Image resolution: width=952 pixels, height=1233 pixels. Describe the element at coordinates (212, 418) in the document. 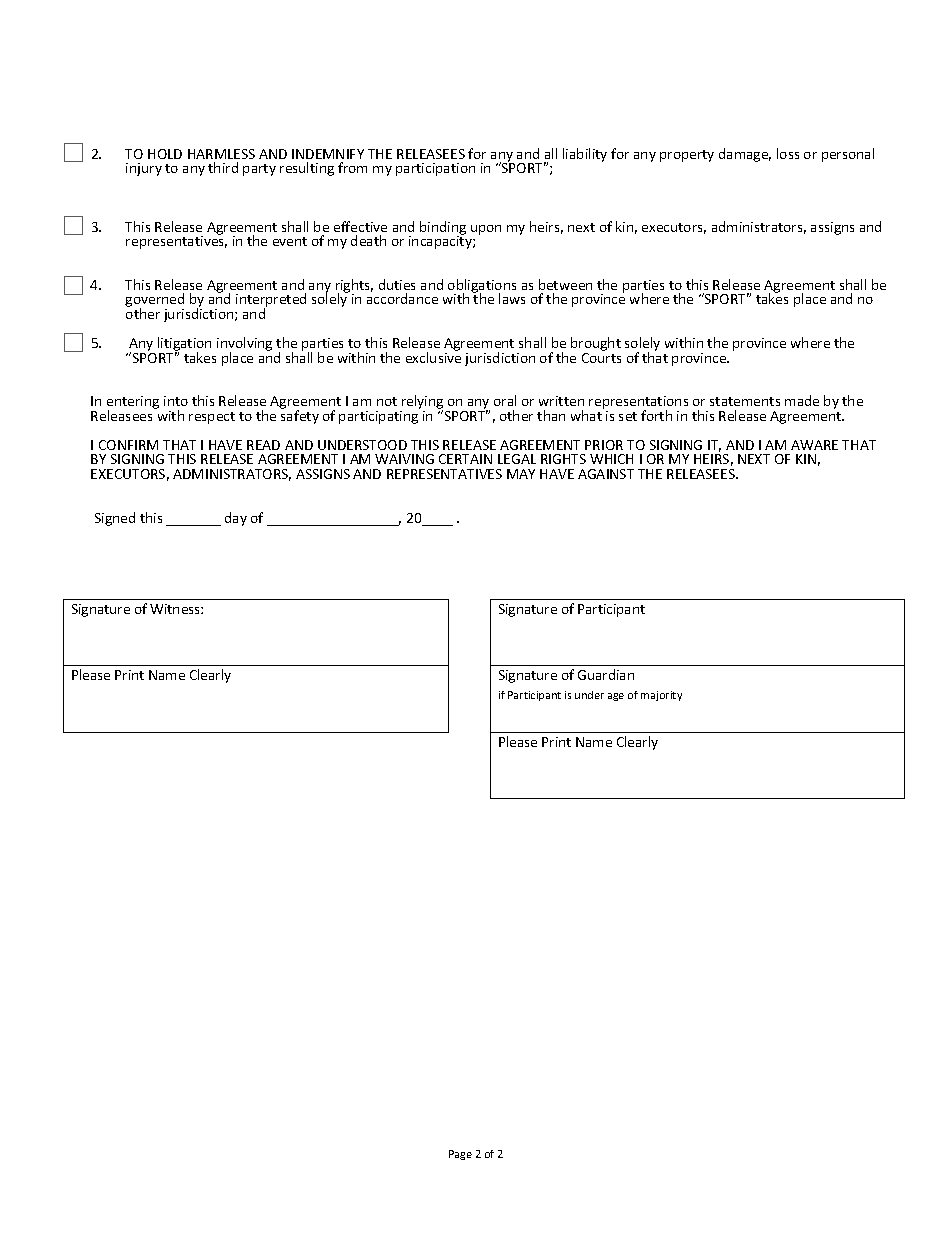

I see `respect` at that location.
